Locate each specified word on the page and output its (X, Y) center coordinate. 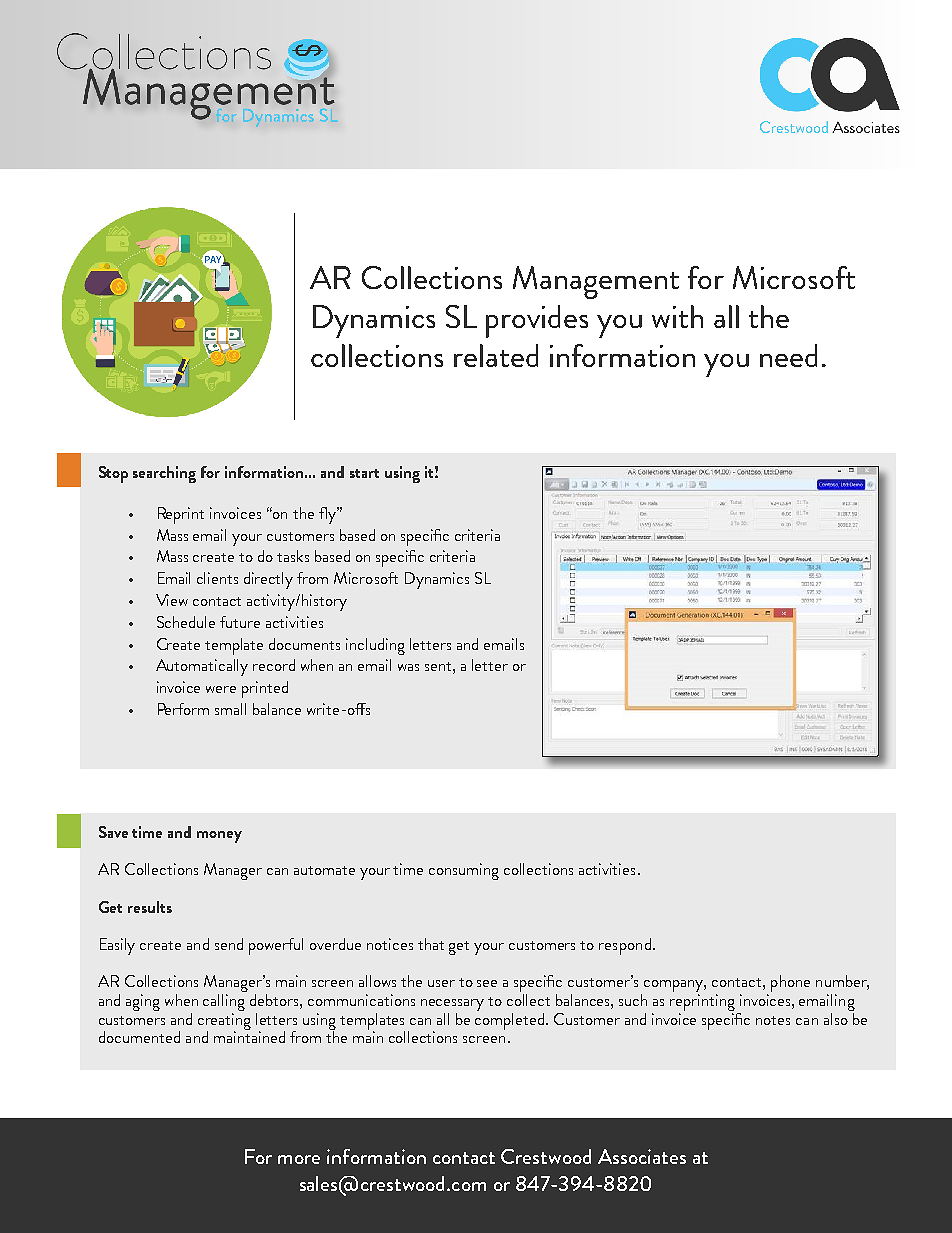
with (677, 316)
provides (537, 321)
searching (164, 474)
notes (773, 1020)
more (299, 1159)
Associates (642, 1156)
